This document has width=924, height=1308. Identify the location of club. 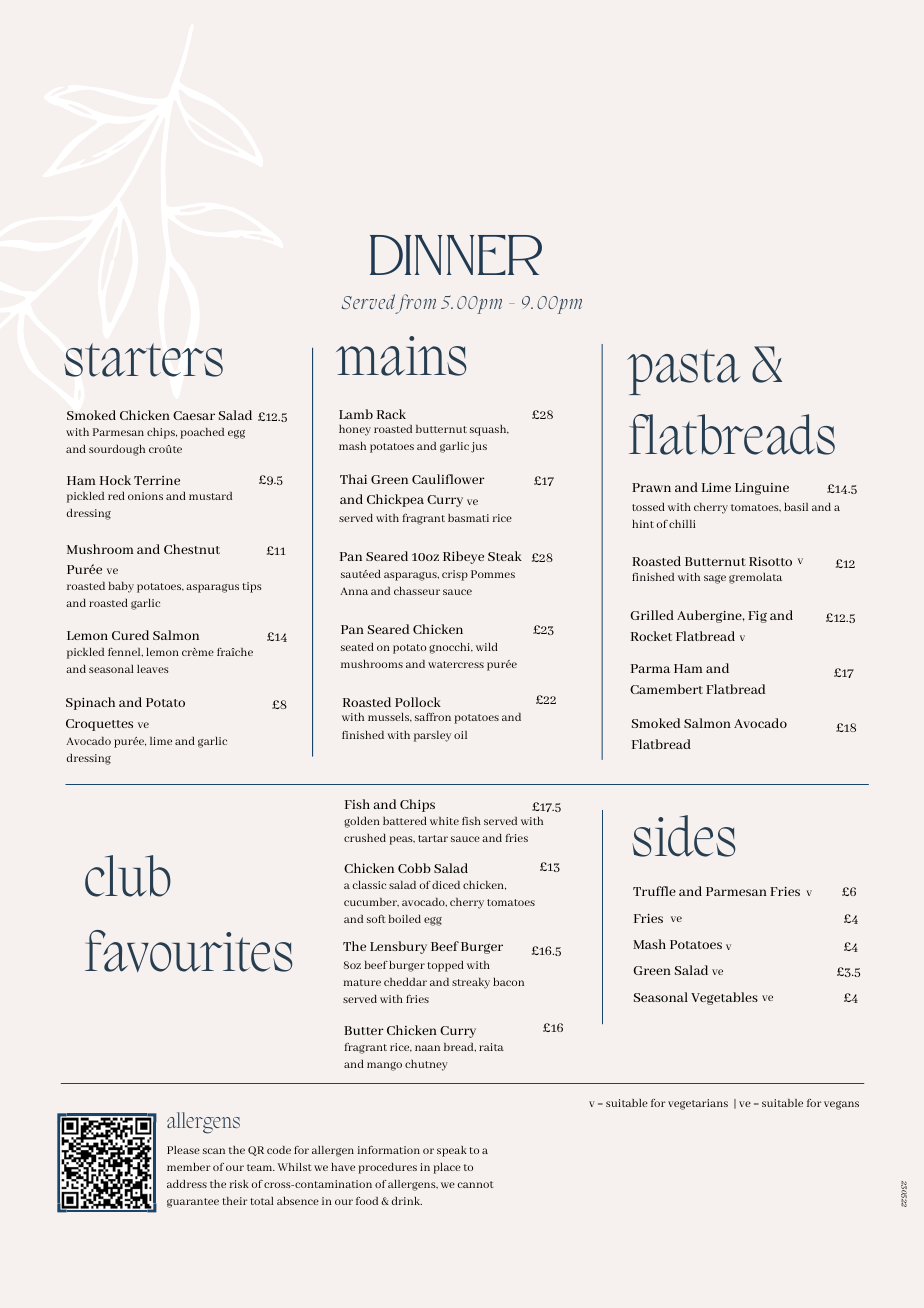
(128, 876).
